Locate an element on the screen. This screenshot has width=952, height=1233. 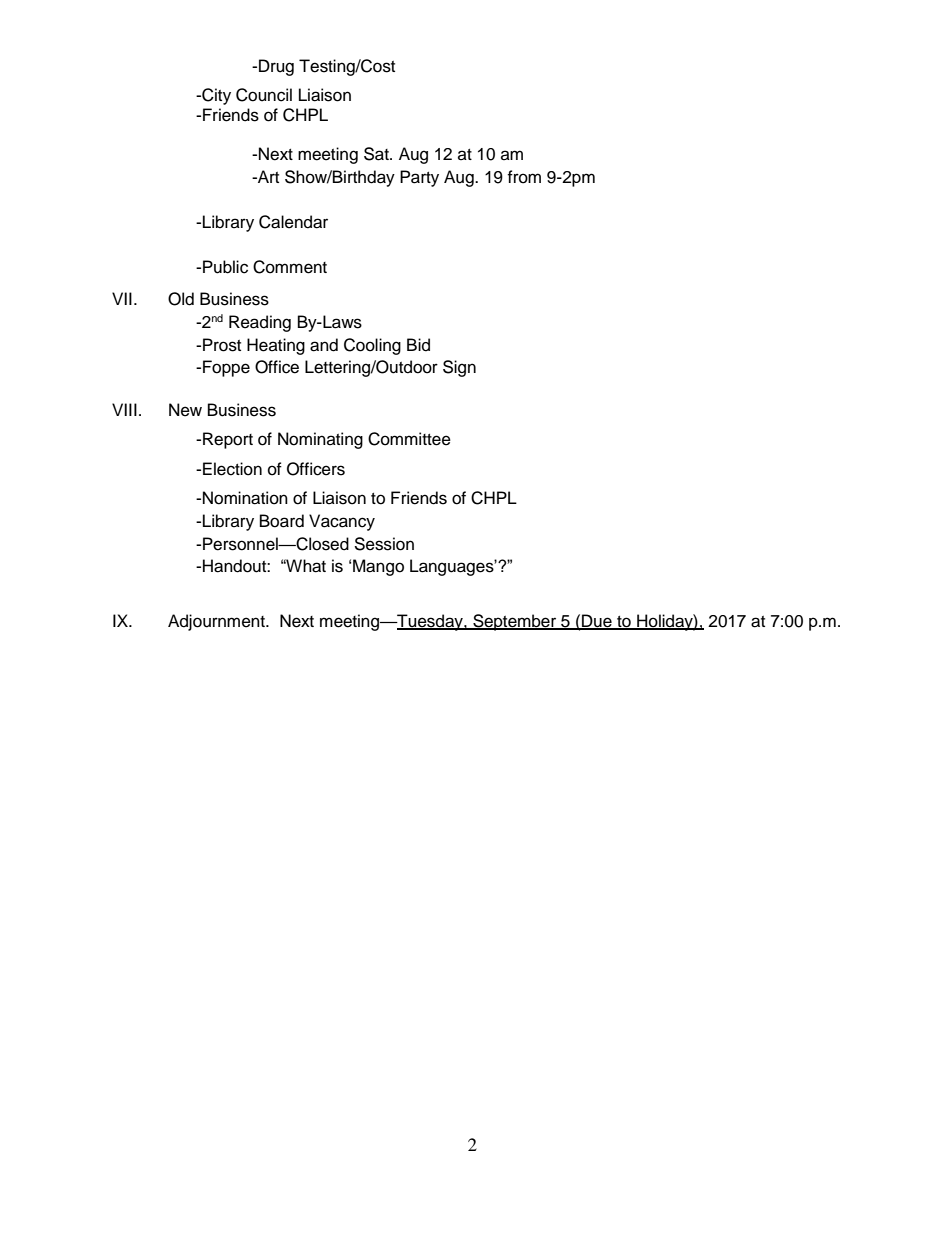
Cooling is located at coordinates (372, 346).
